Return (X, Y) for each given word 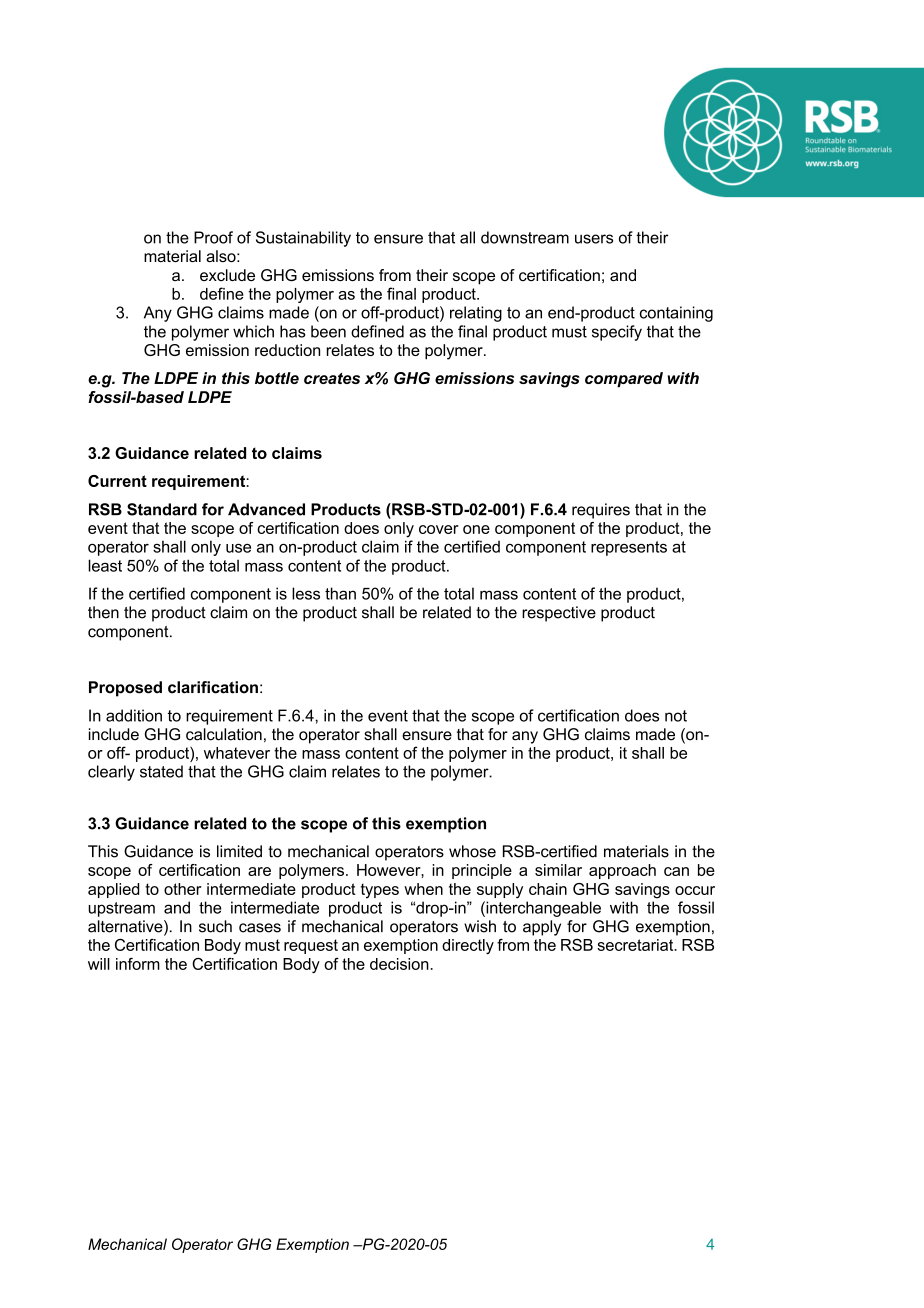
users (594, 239)
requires (601, 511)
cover (439, 529)
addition (134, 715)
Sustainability (303, 239)
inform (138, 964)
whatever (237, 753)
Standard (162, 509)
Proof (213, 237)
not (676, 716)
